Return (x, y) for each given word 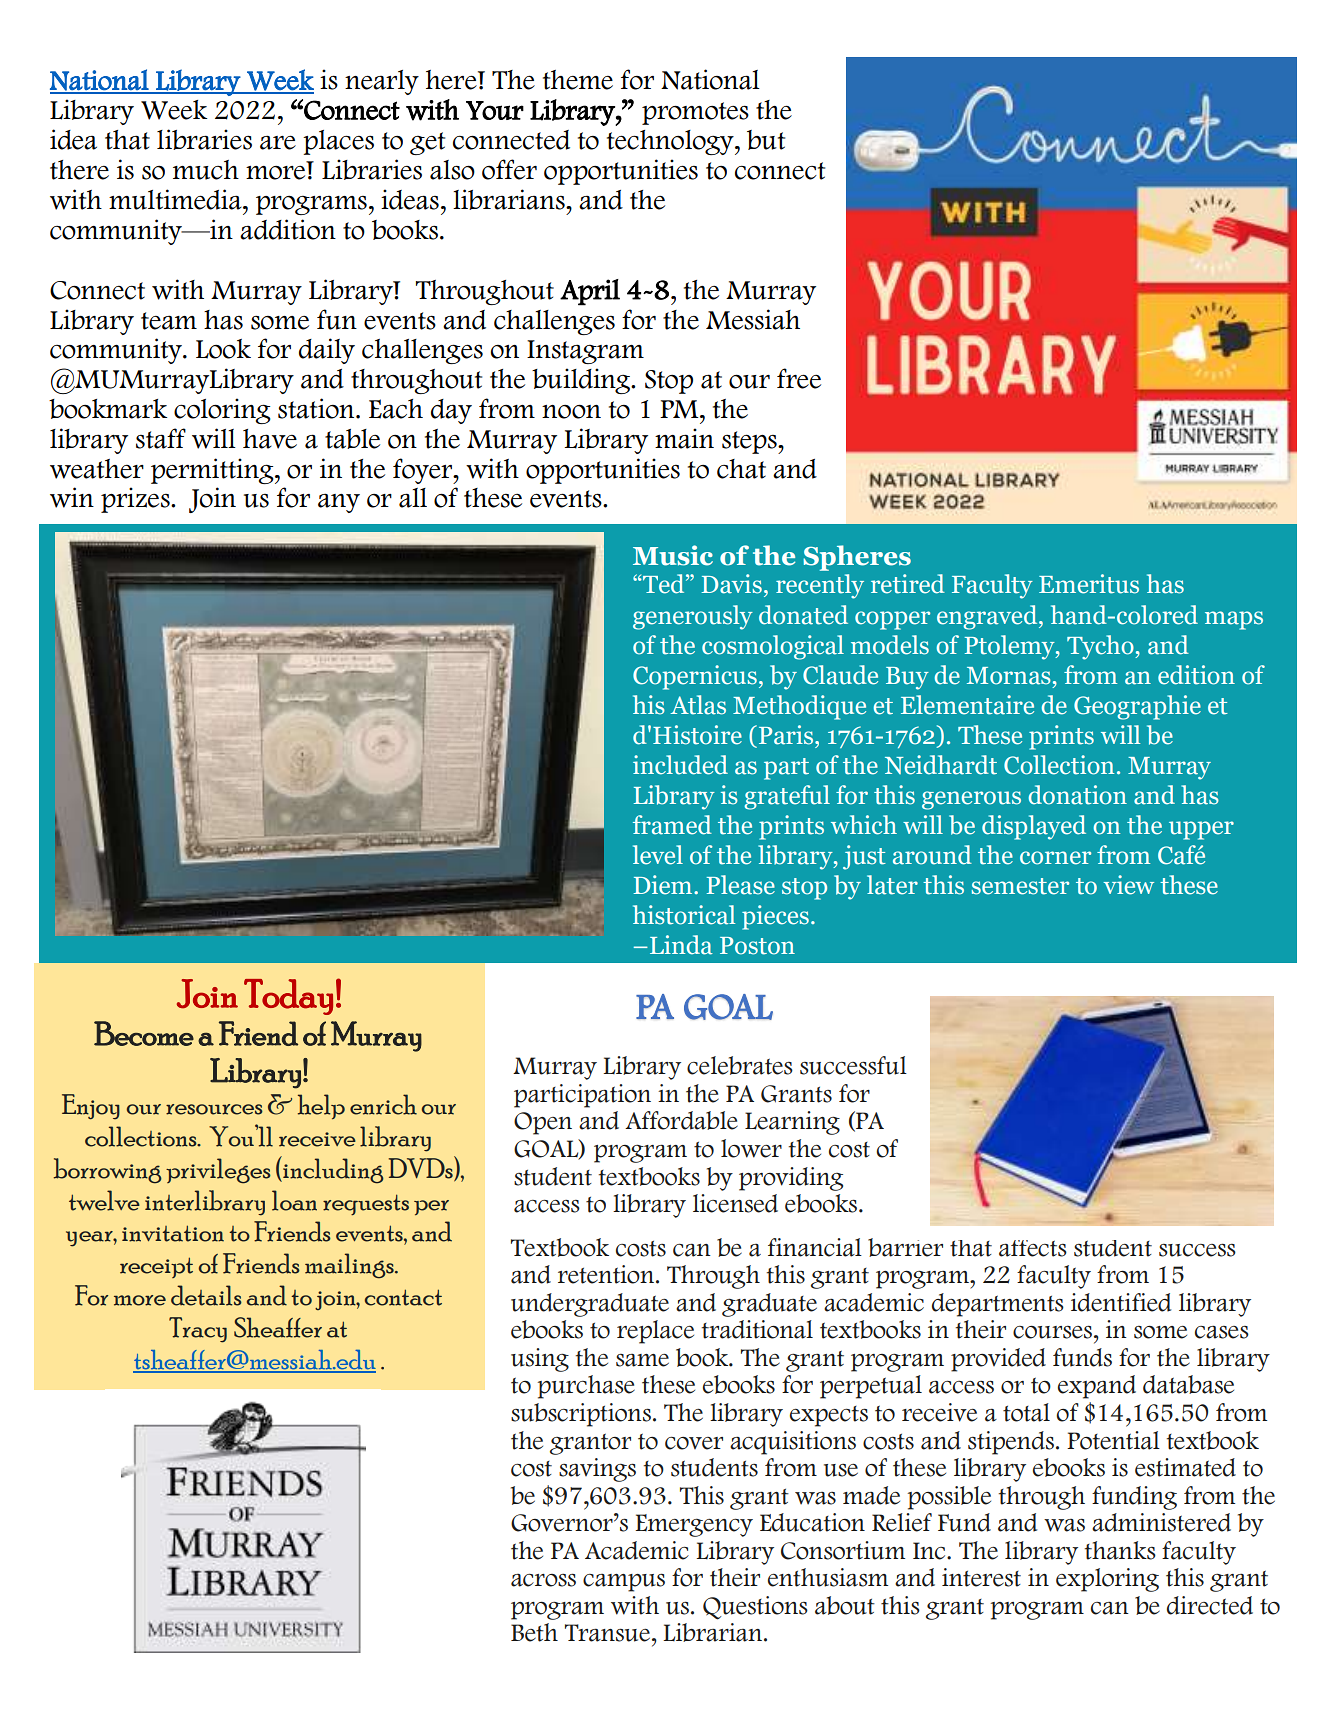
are (278, 142)
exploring (1107, 1580)
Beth (534, 1632)
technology (671, 142)
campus (624, 1582)
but (766, 140)
